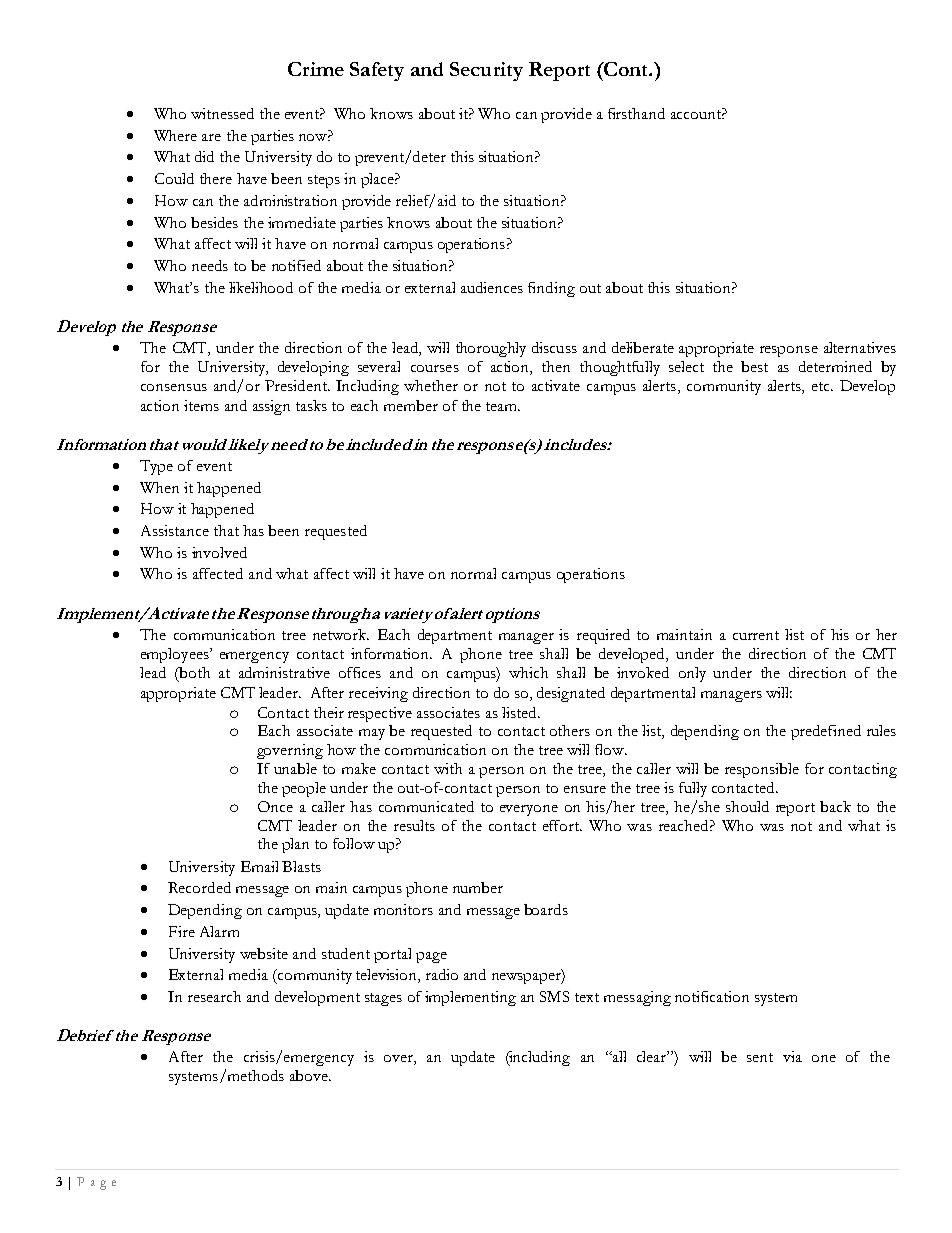  What do you see at coordinates (486, 71) in the screenshot?
I see `Security` at bounding box center [486, 71].
